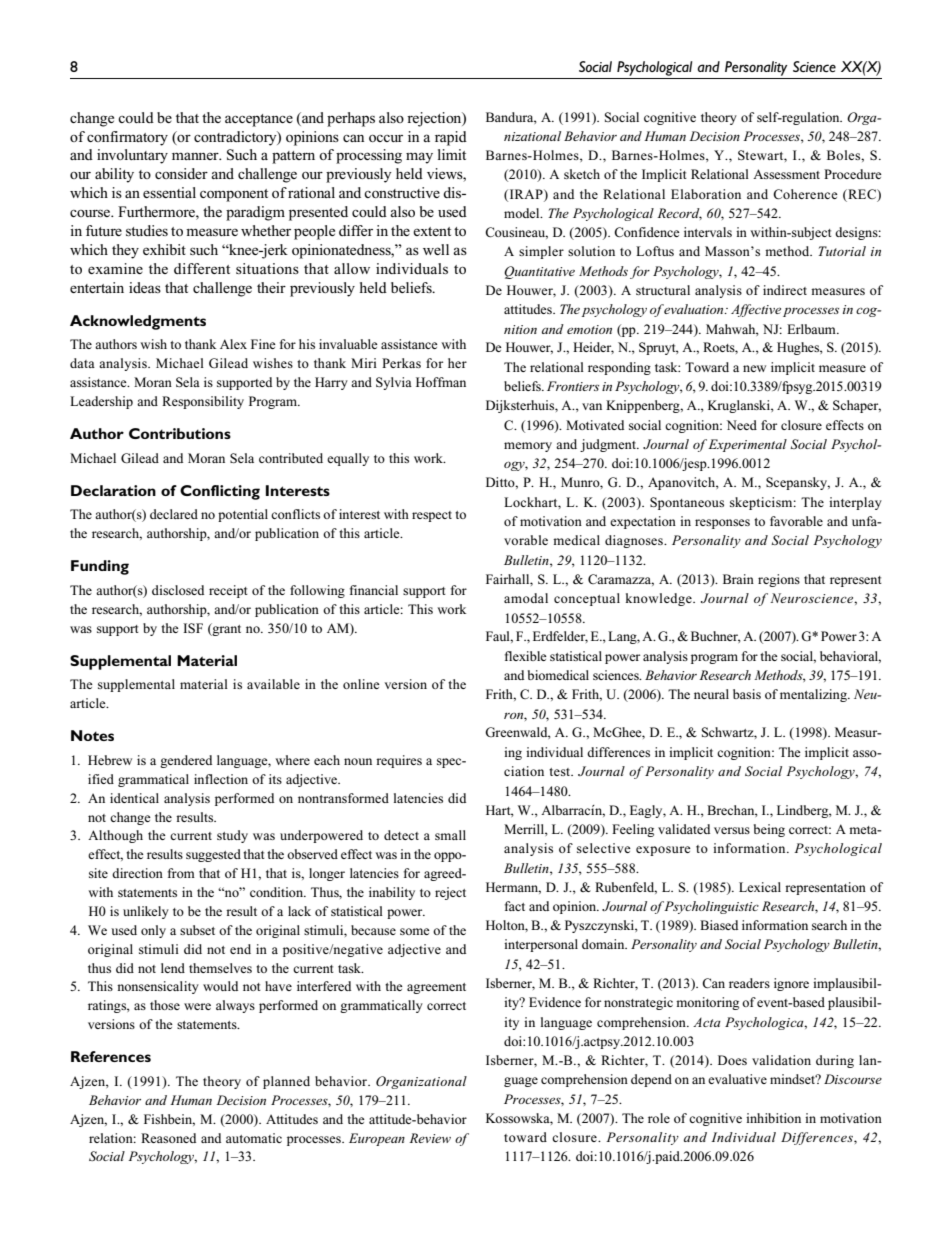 Image resolution: width=952 pixels, height=1237 pixels. What do you see at coordinates (746, 445) in the image?
I see `Experimental` at bounding box center [746, 445].
